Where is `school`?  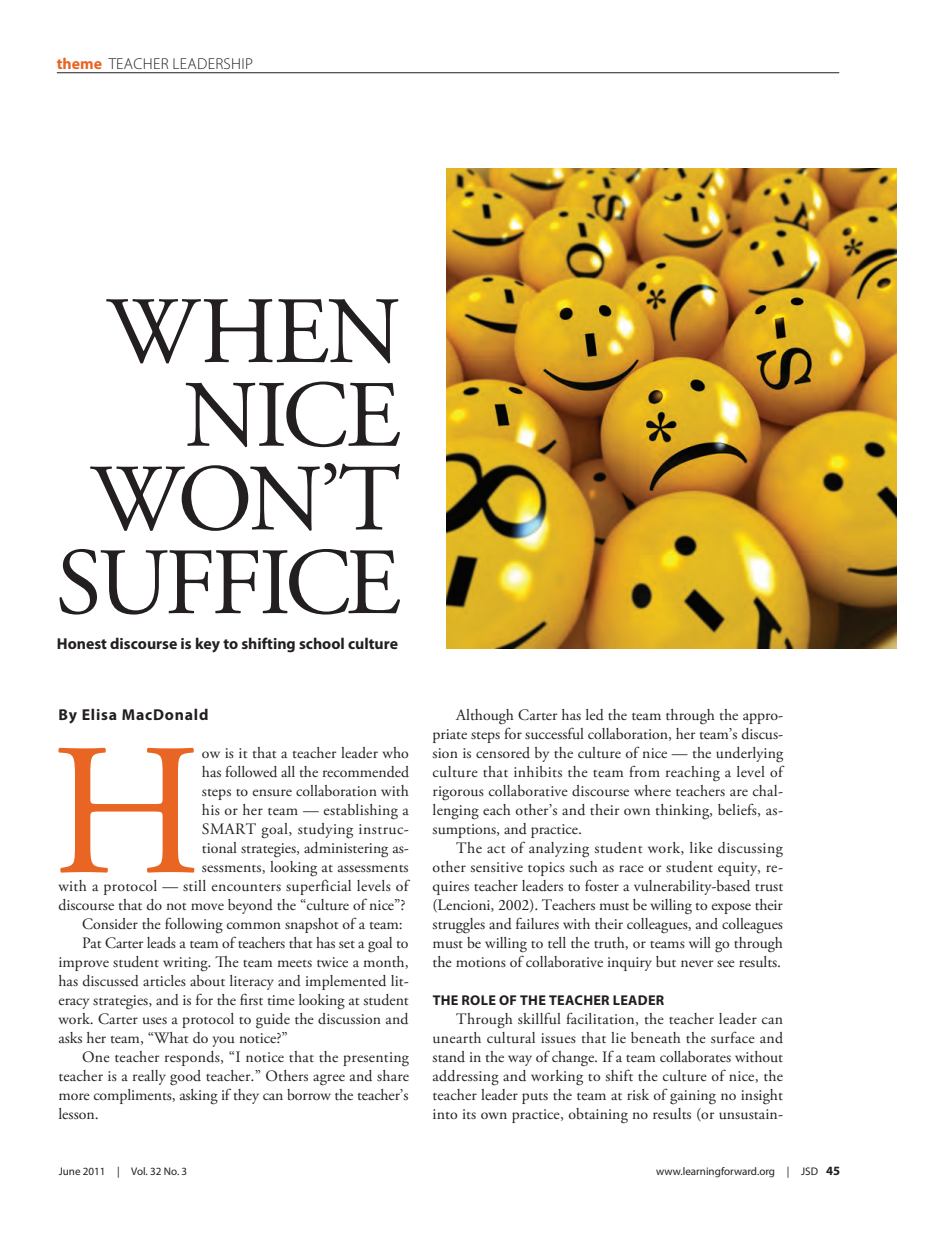
school is located at coordinates (321, 643).
